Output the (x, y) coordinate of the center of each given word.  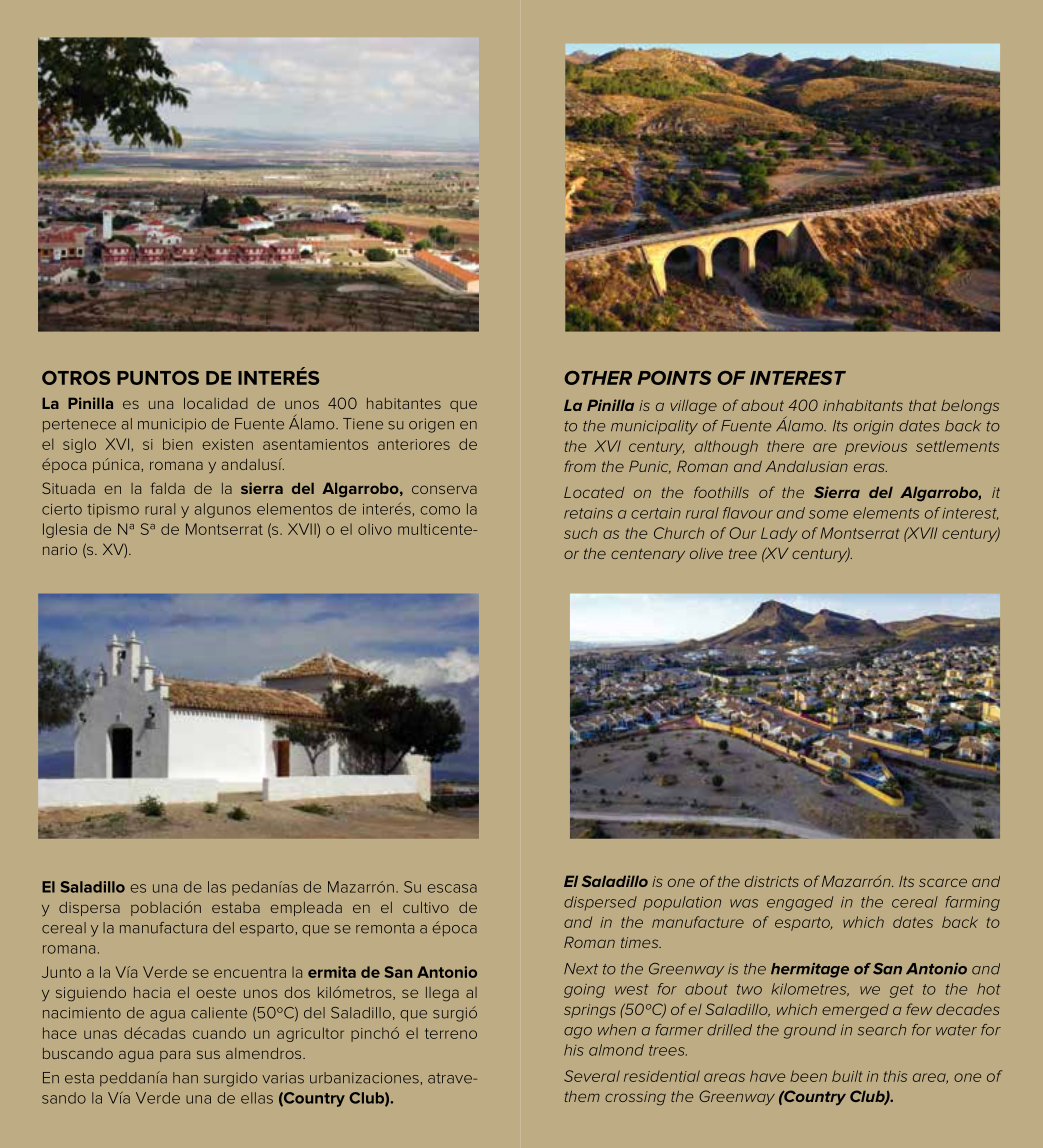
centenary (648, 555)
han (185, 1078)
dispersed (600, 903)
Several (592, 1076)
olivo (375, 529)
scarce (943, 882)
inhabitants (863, 405)
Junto (61, 972)
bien (177, 444)
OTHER (598, 378)
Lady (779, 534)
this (895, 1076)
